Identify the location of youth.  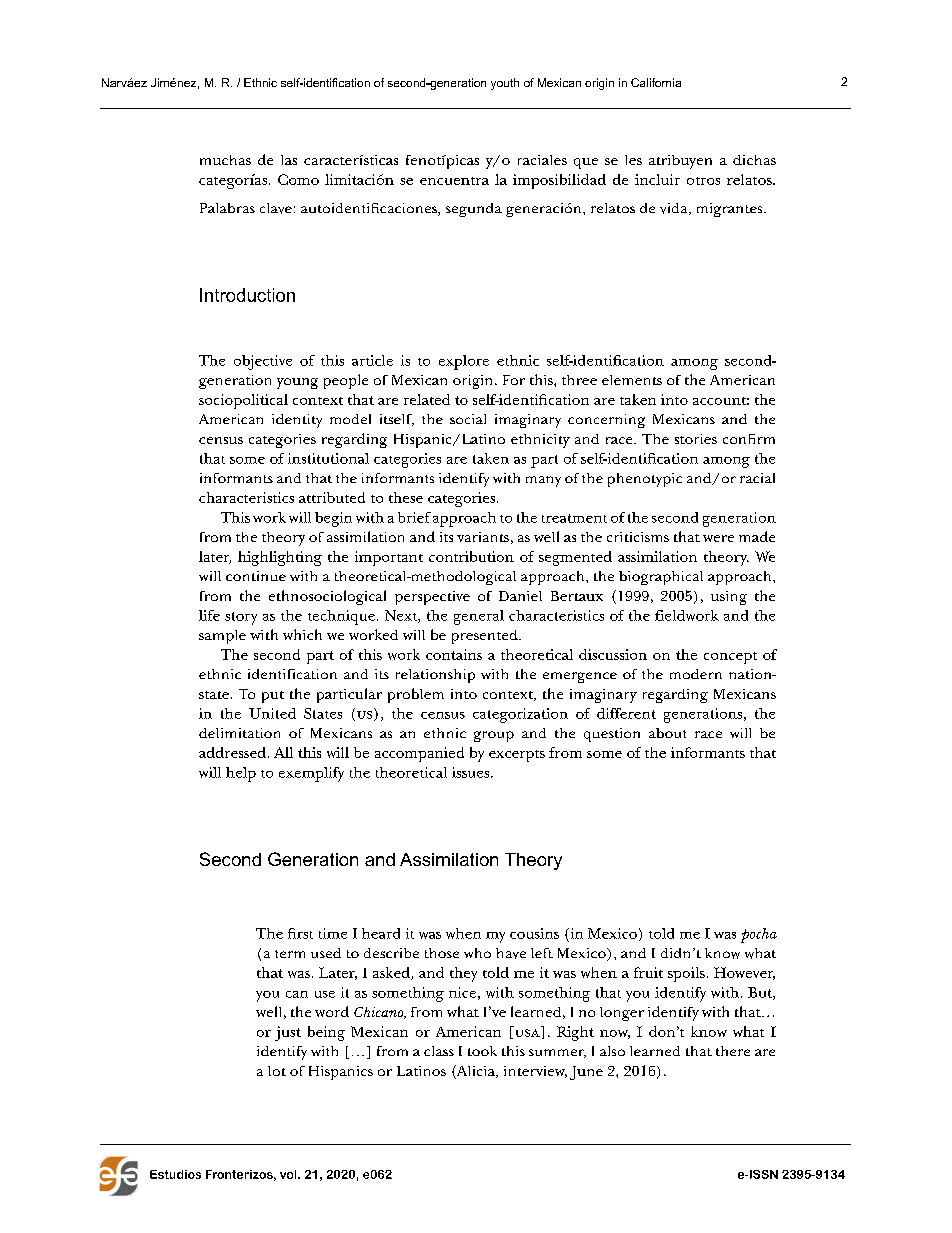
(505, 84).
